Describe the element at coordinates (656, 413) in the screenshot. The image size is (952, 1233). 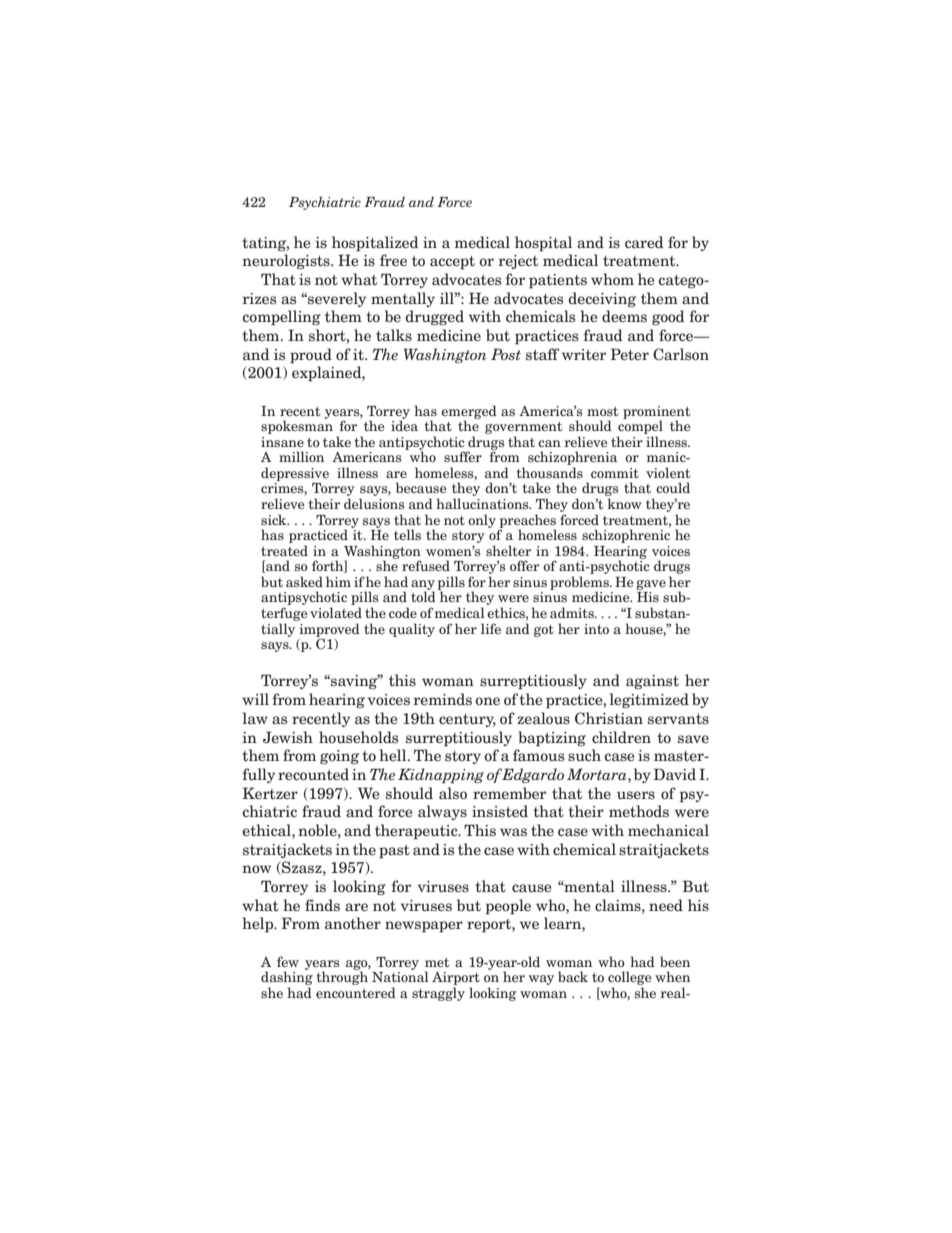
I see `prominent` at that location.
